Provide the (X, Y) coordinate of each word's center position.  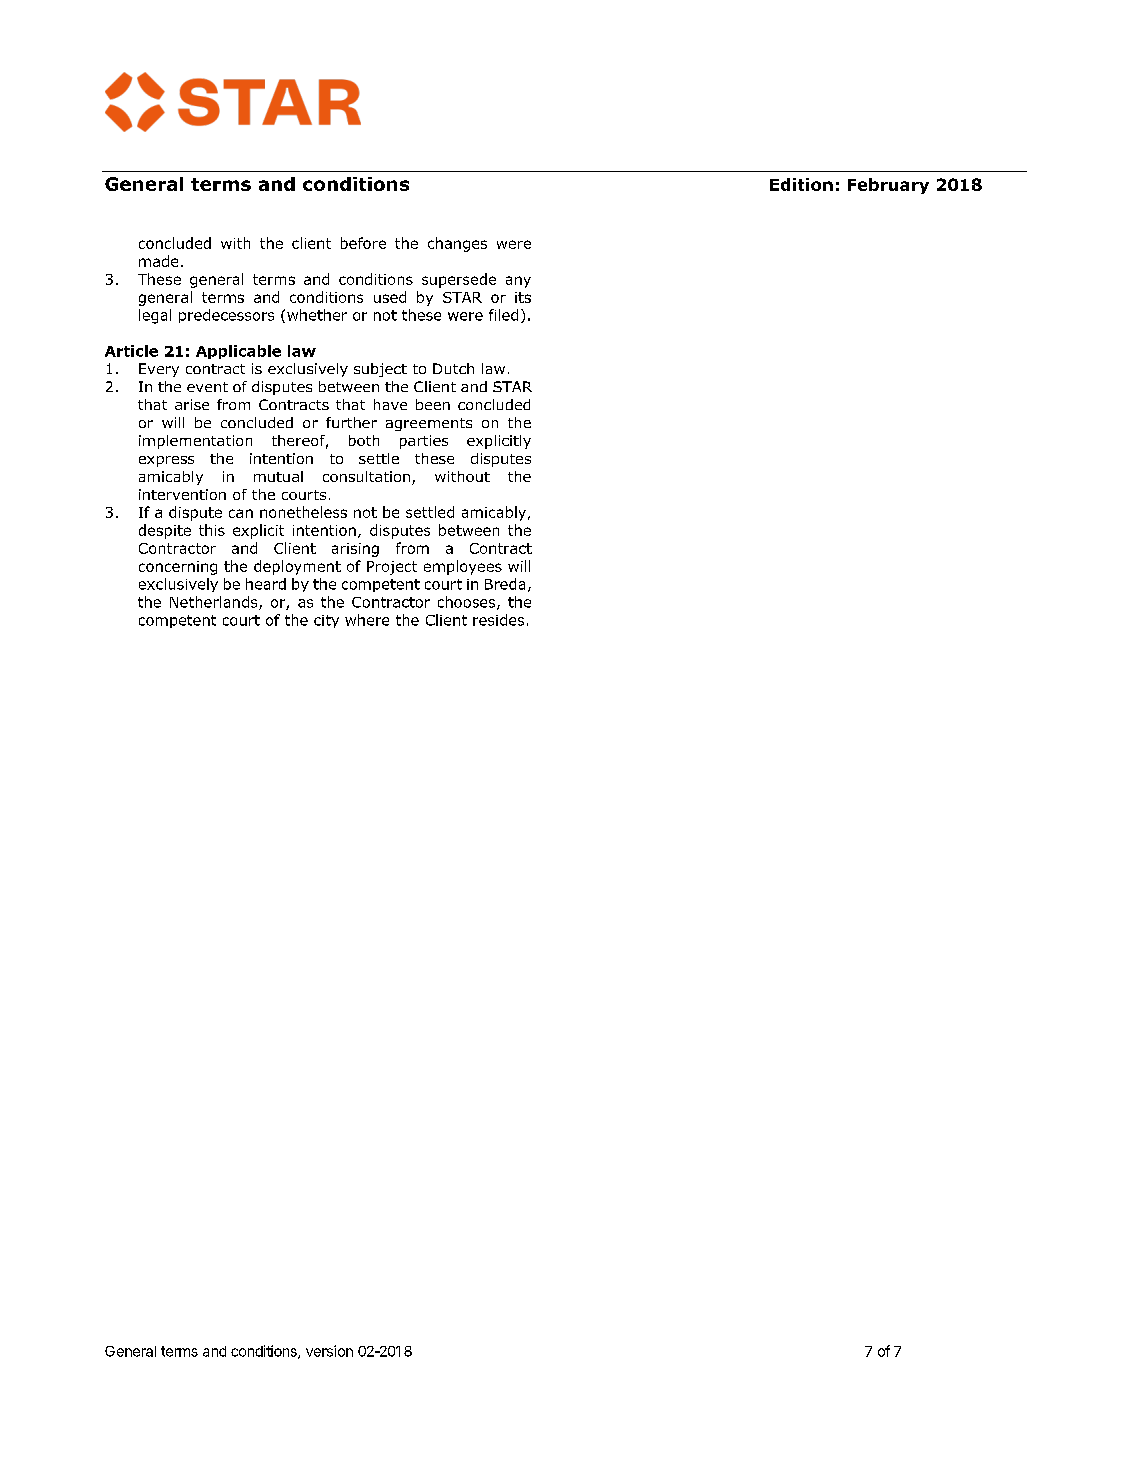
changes (457, 244)
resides (498, 620)
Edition (801, 184)
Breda (505, 584)
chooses (468, 603)
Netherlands (215, 603)
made (158, 261)
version (329, 1351)
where (367, 620)
